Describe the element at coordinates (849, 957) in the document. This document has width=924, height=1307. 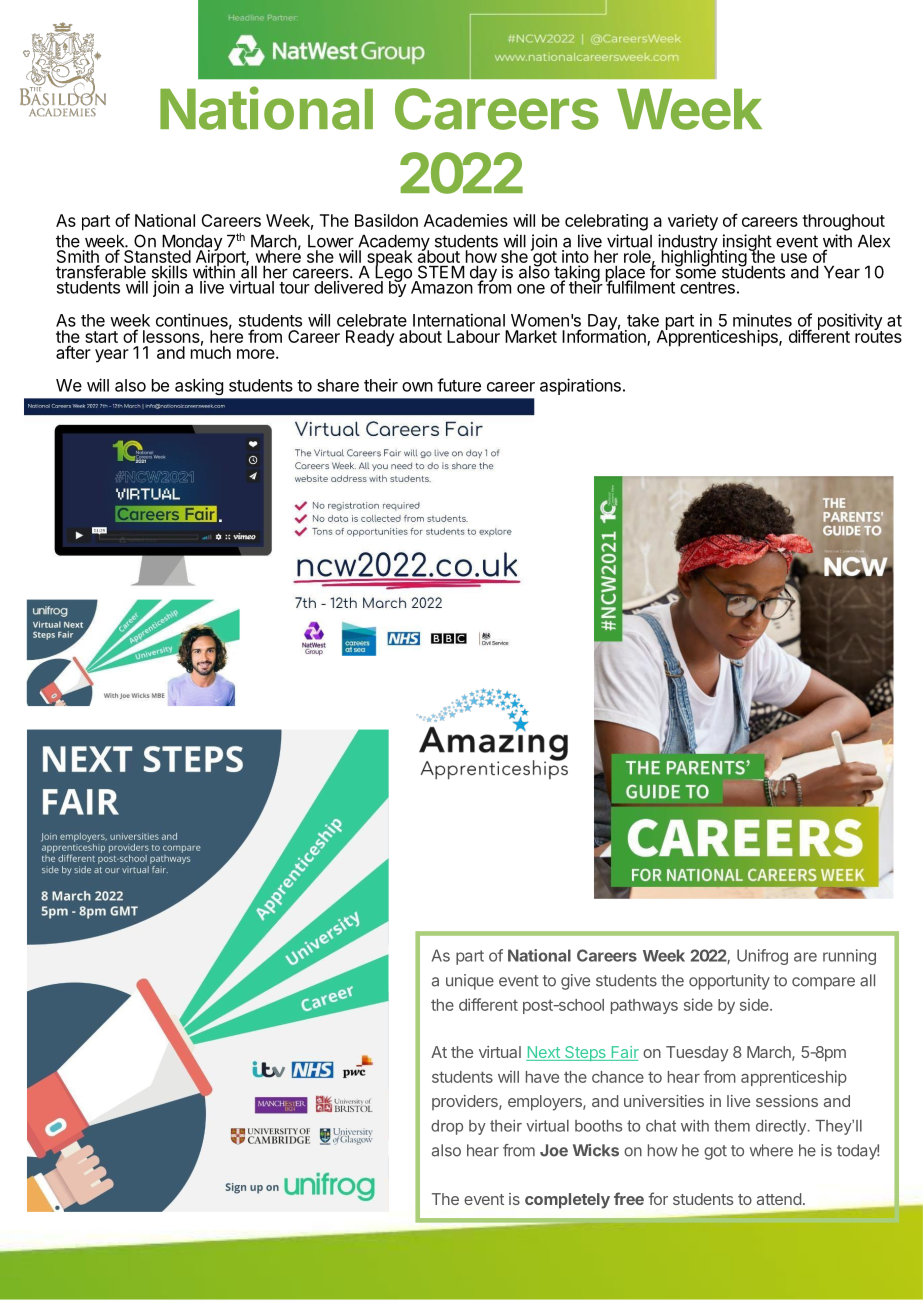
I see `running` at that location.
